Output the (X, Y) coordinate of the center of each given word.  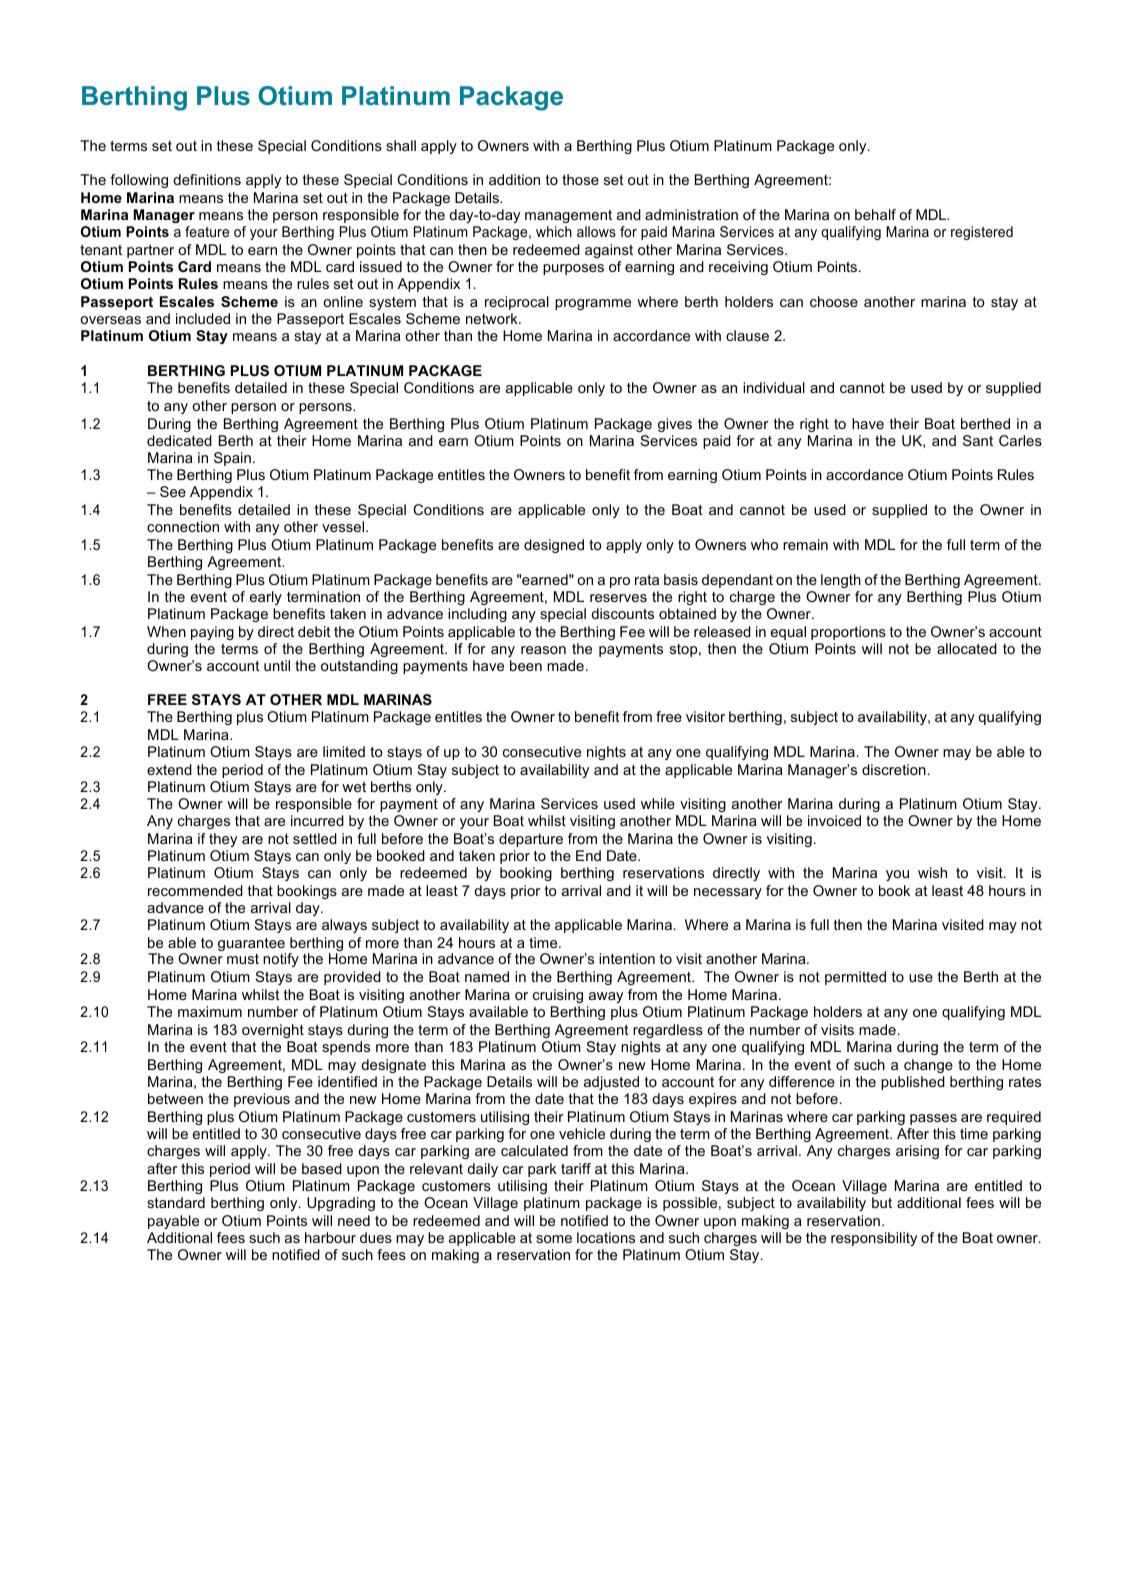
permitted (855, 978)
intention (627, 958)
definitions (207, 179)
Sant (978, 440)
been (526, 665)
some (554, 1239)
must (243, 959)
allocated (967, 648)
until (277, 665)
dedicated (179, 440)
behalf (875, 214)
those (580, 179)
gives (675, 425)
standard (176, 1202)
